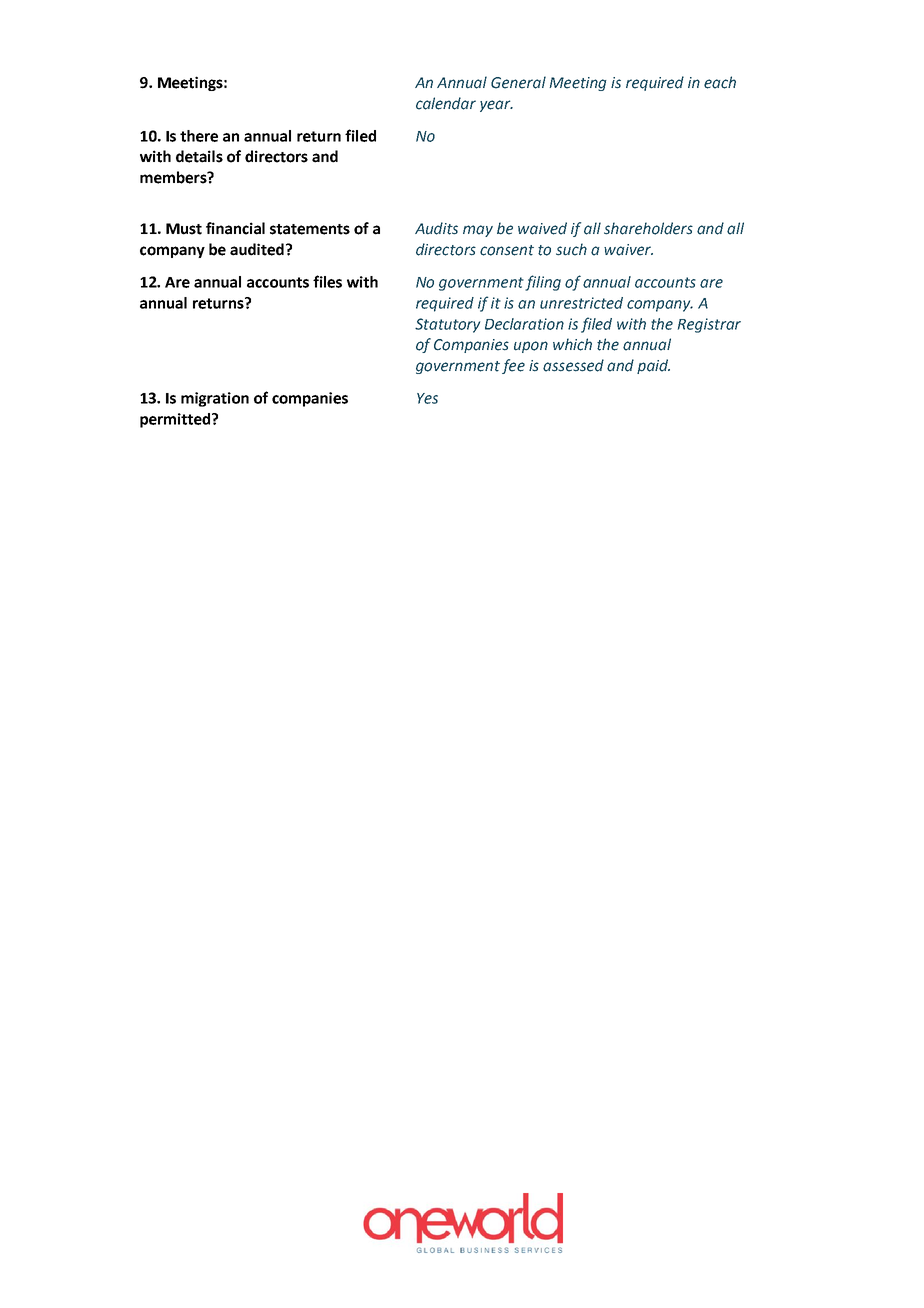 The width and height of the page is (924, 1308). What do you see at coordinates (327, 281) in the page?
I see `files` at bounding box center [327, 281].
